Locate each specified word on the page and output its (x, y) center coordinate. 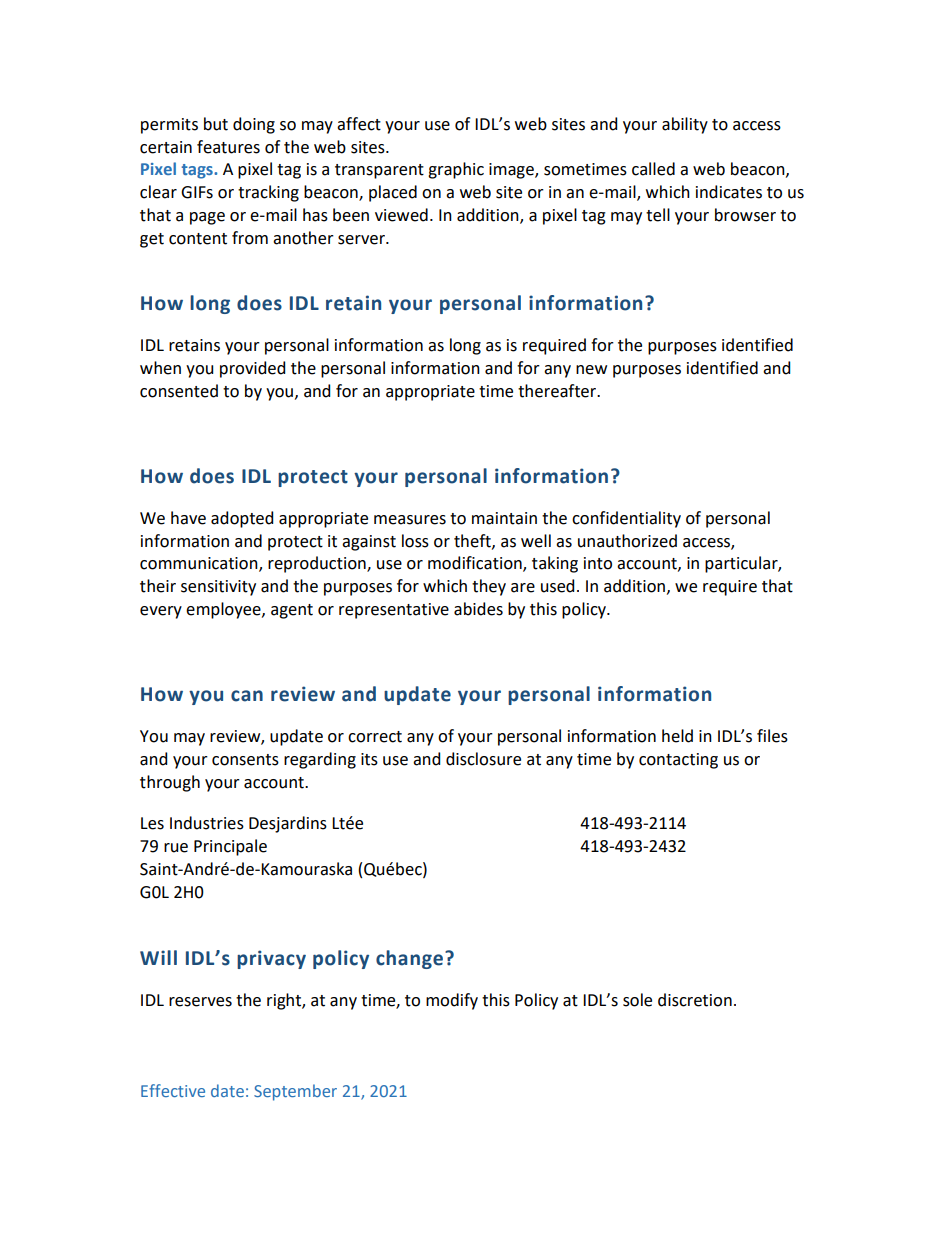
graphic (456, 170)
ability (685, 125)
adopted (242, 519)
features (228, 147)
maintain (504, 518)
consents (245, 760)
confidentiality (626, 519)
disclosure (483, 759)
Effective (173, 1090)
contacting (678, 761)
